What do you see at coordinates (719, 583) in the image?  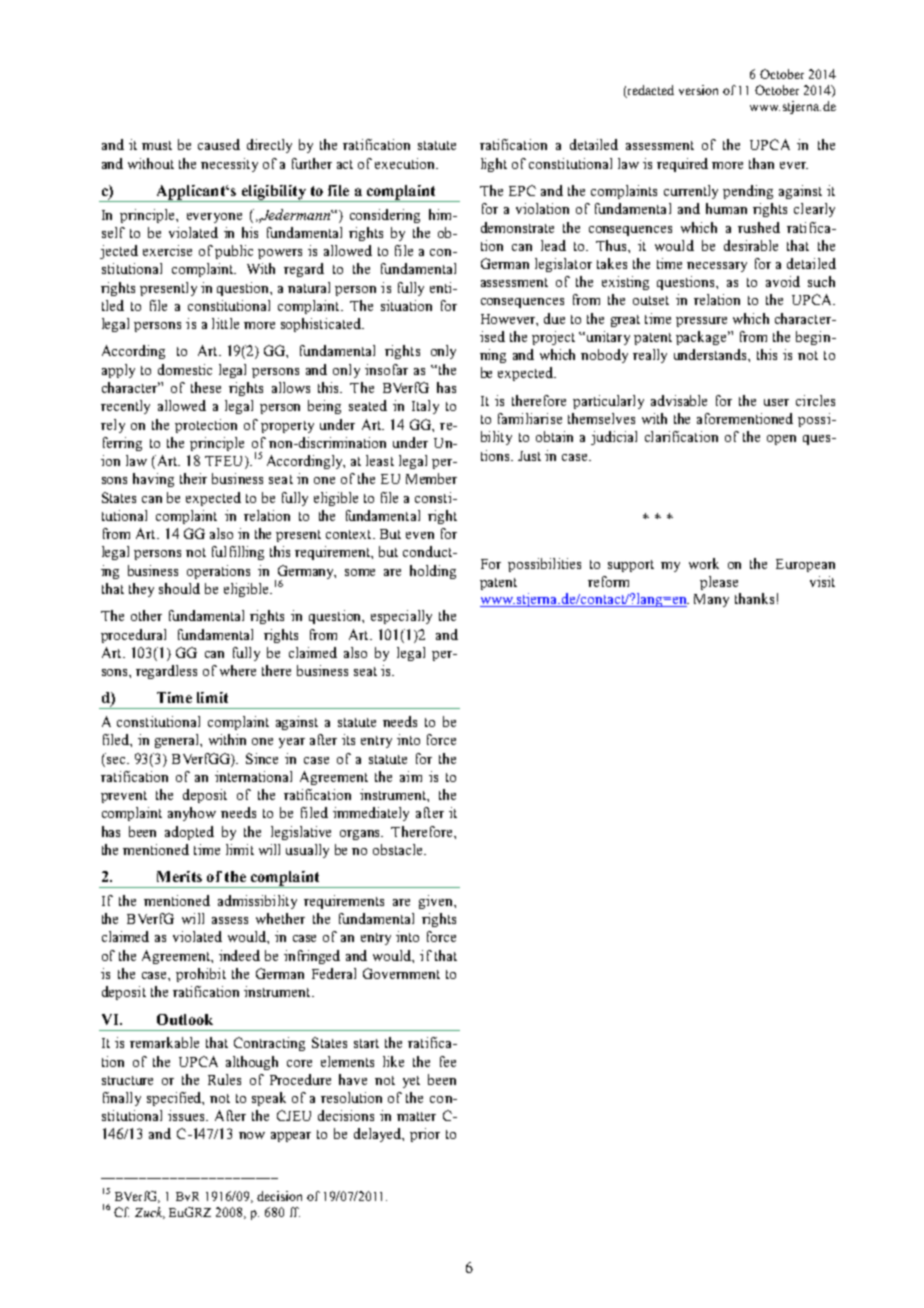 I see `please` at bounding box center [719, 583].
